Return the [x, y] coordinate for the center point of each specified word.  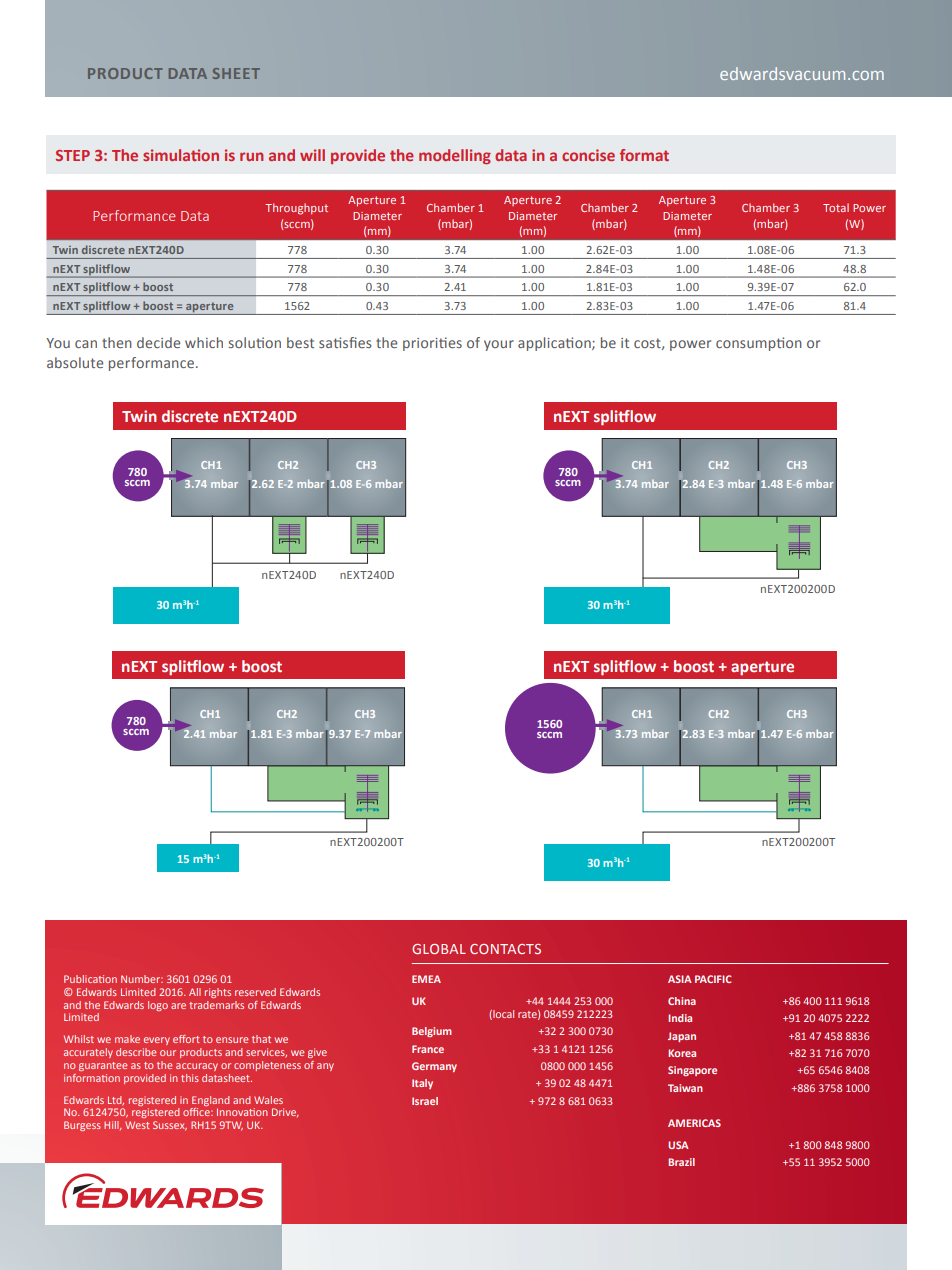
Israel [425, 1101]
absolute [75, 362]
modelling [455, 156]
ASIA [680, 979]
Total [836, 207]
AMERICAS [694, 1123]
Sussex [170, 1126]
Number [142, 979]
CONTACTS [505, 949]
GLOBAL [439, 949]
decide [158, 342]
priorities [432, 344]
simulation [181, 155]
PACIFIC [713, 979]
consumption [759, 344]
